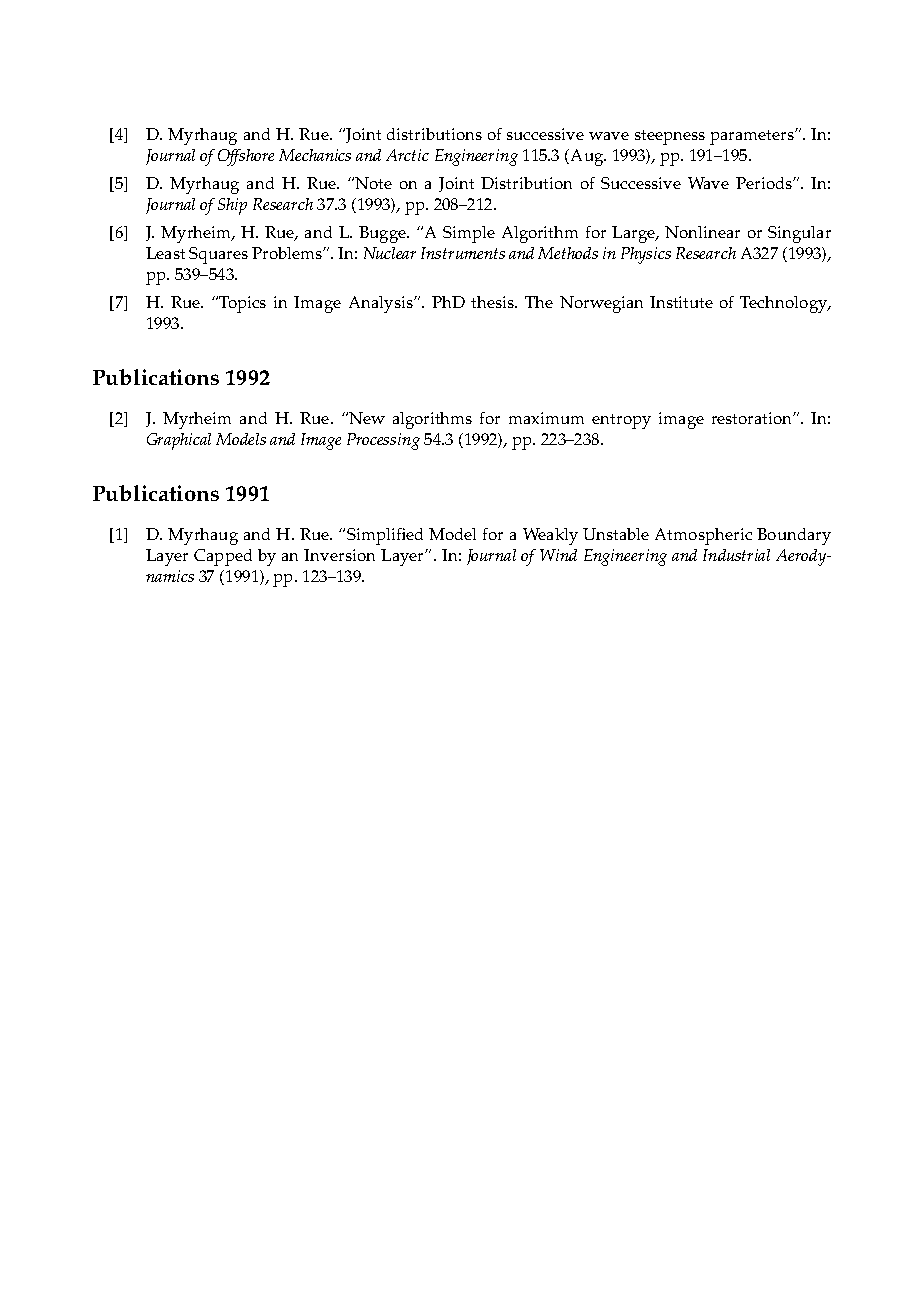  What do you see at coordinates (383, 441) in the page?
I see `Processing` at bounding box center [383, 441].
